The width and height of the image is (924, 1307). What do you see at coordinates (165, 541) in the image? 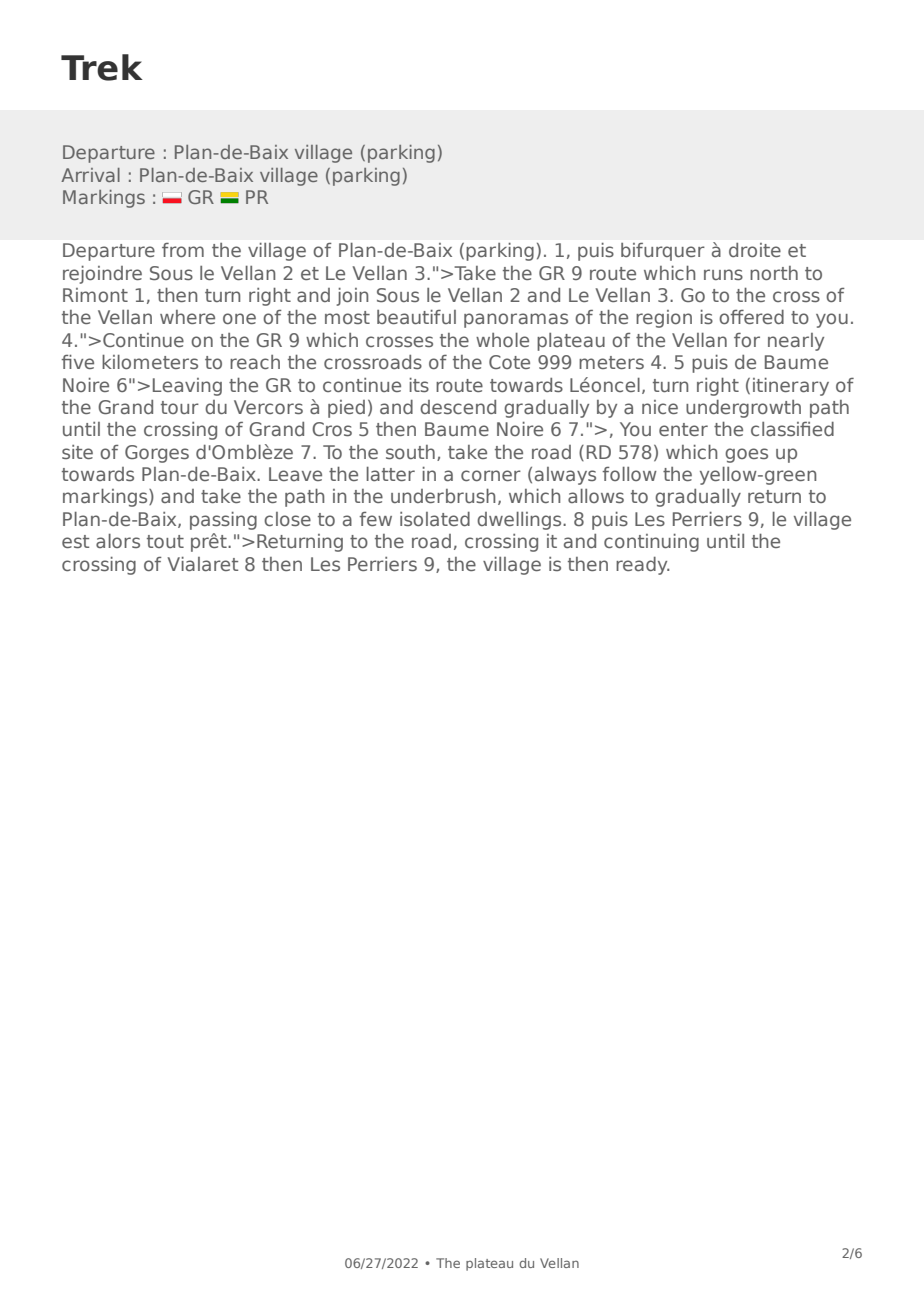
I see `tout` at bounding box center [165, 541].
